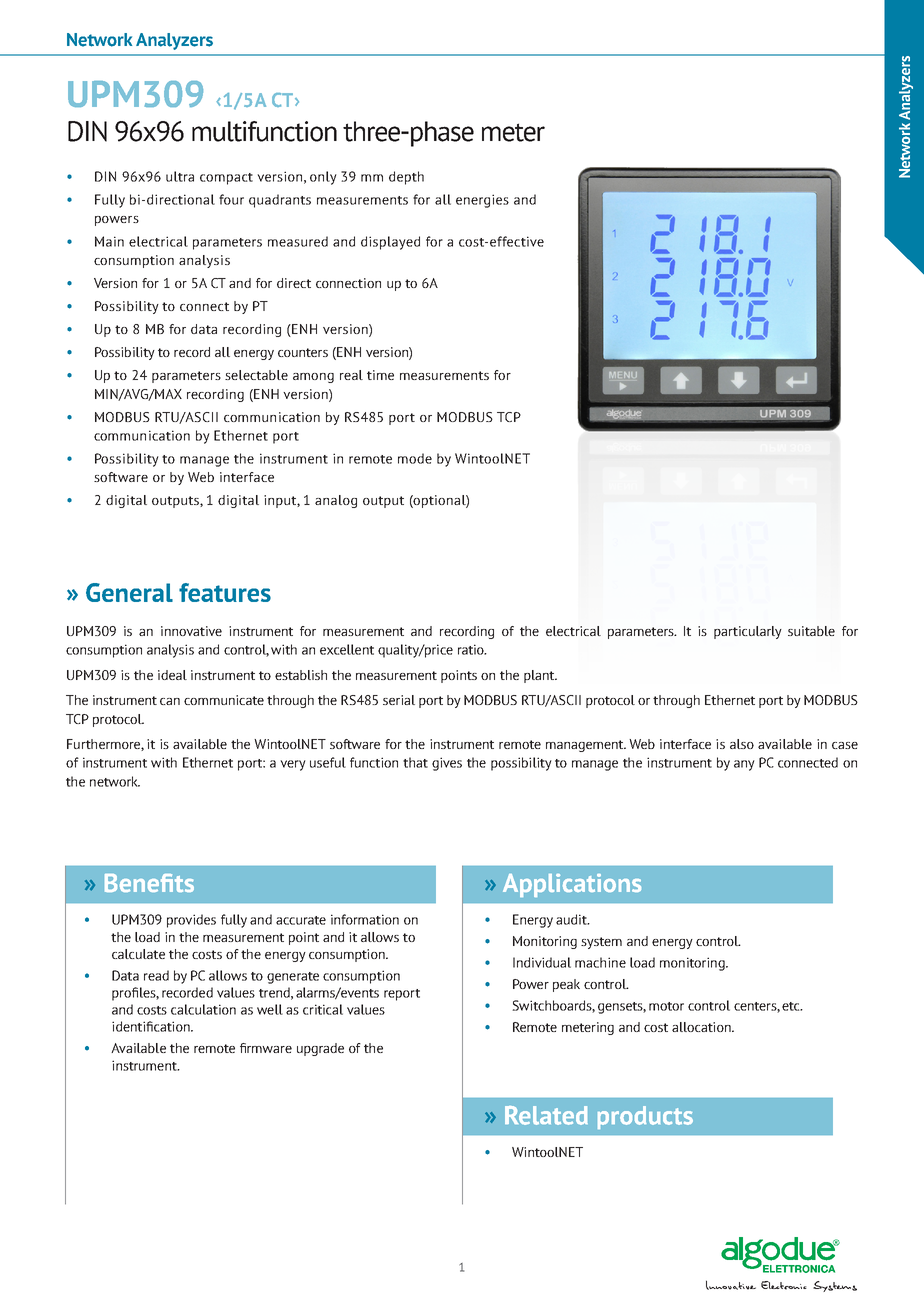 The height and width of the screenshot is (1308, 924). What do you see at coordinates (406, 178) in the screenshot?
I see `depth` at bounding box center [406, 178].
